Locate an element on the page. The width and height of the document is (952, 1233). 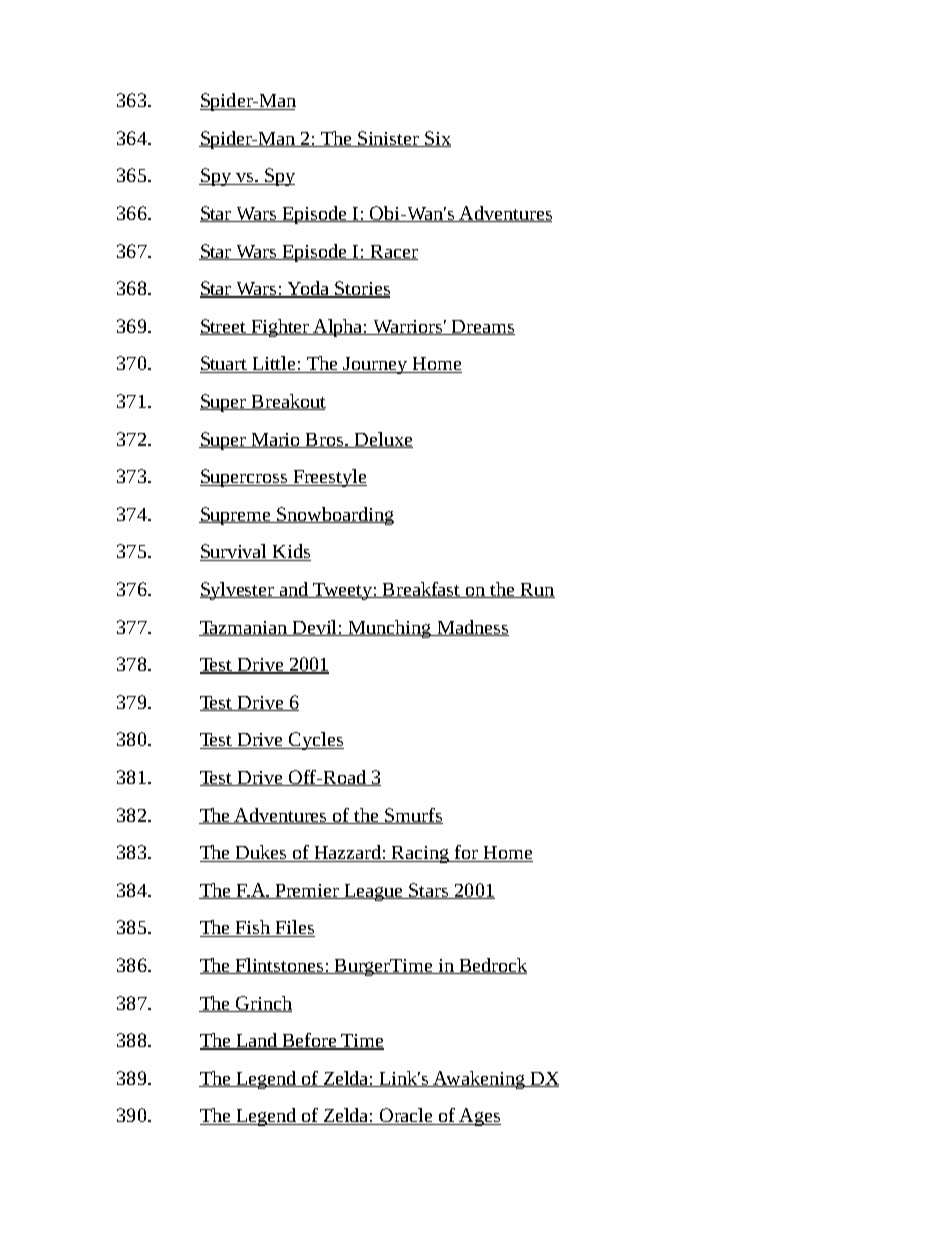
Run is located at coordinates (537, 590).
